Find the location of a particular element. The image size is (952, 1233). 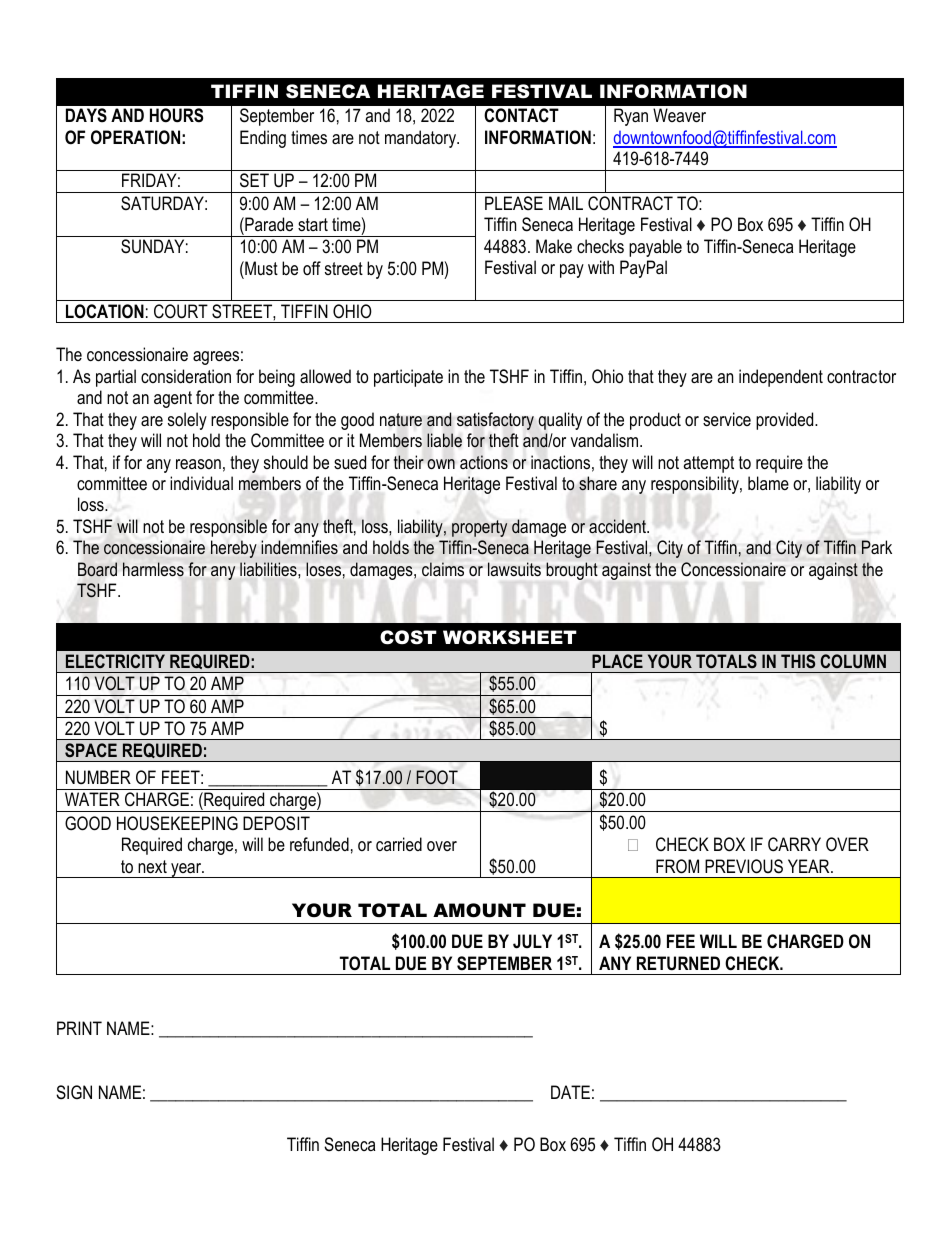

Park is located at coordinates (876, 547).
